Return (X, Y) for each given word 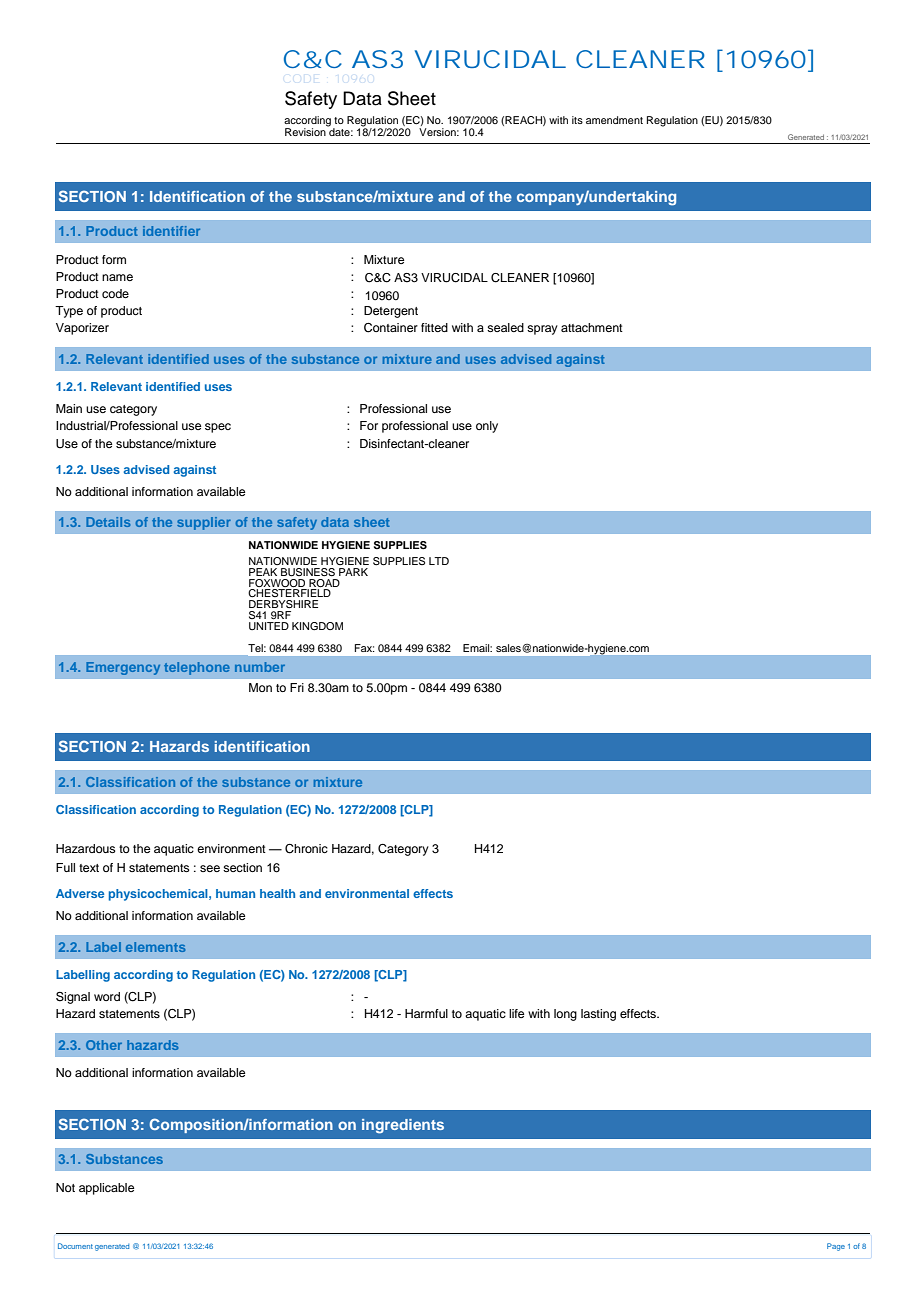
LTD (439, 561)
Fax (365, 648)
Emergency (123, 668)
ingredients (403, 1126)
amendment (614, 120)
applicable (106, 1189)
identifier (171, 231)
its (577, 120)
